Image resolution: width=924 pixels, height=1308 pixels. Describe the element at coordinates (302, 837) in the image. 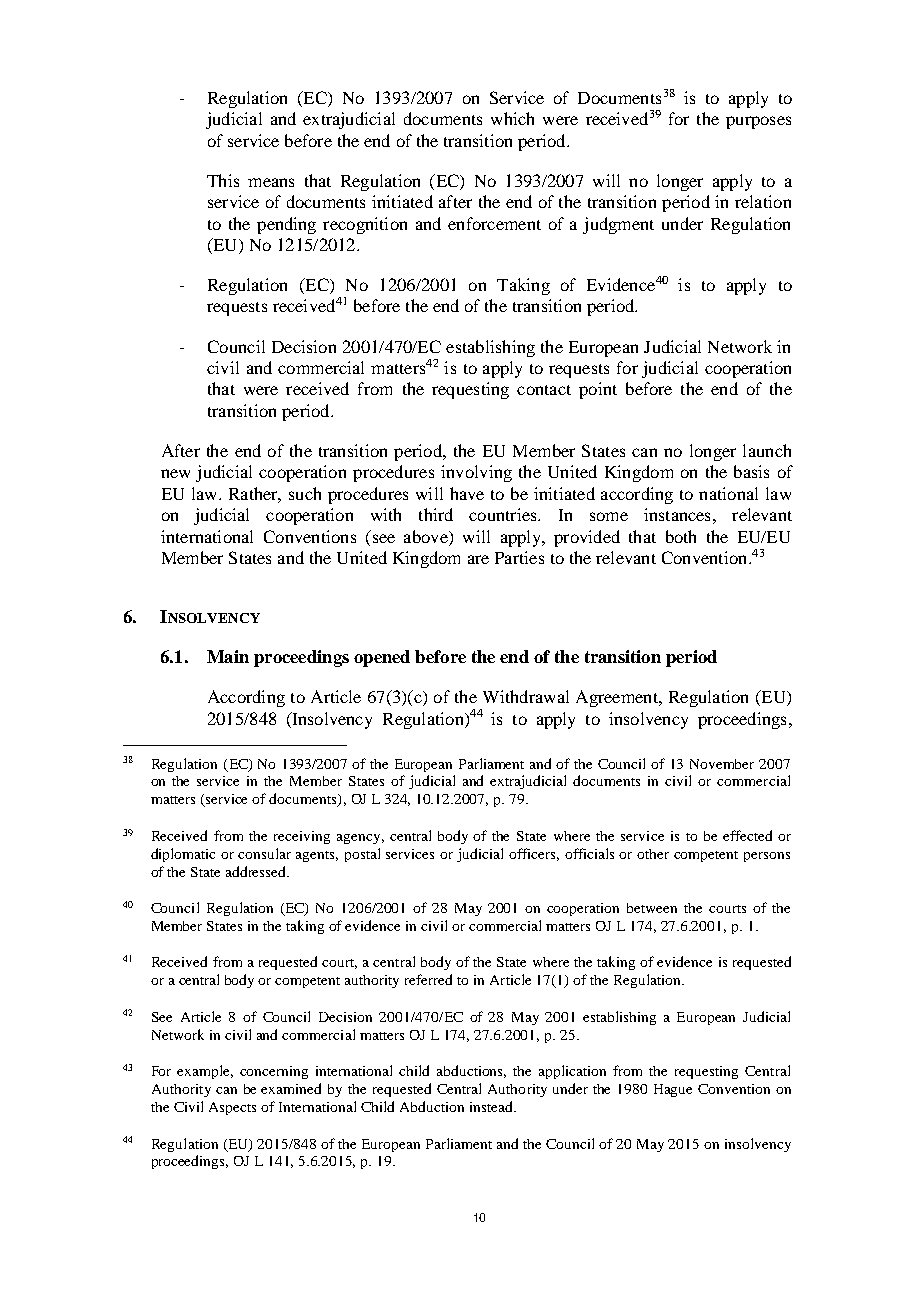

I see `receiving` at that location.
